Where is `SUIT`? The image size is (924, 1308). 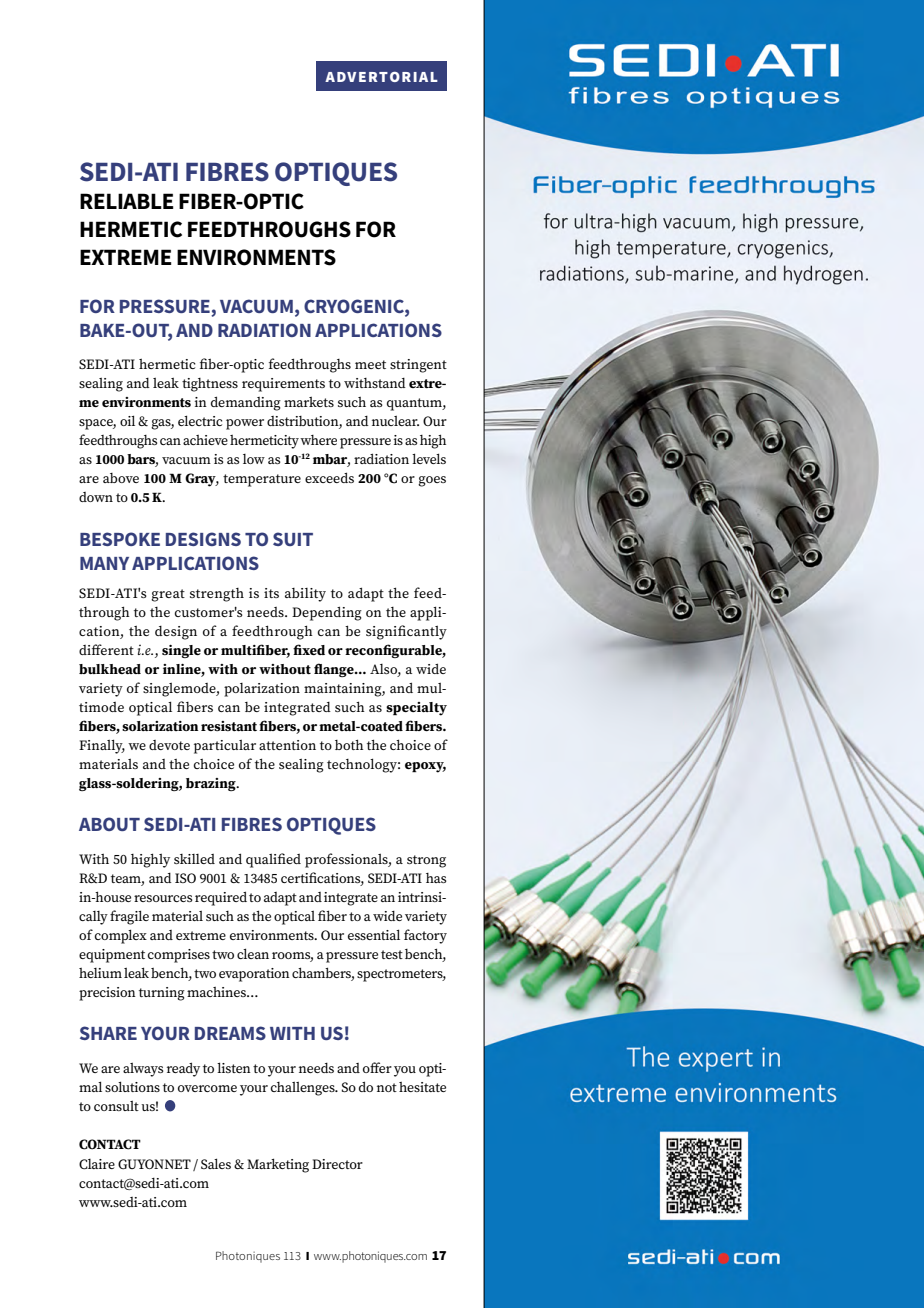
SUIT is located at coordinates (293, 539).
